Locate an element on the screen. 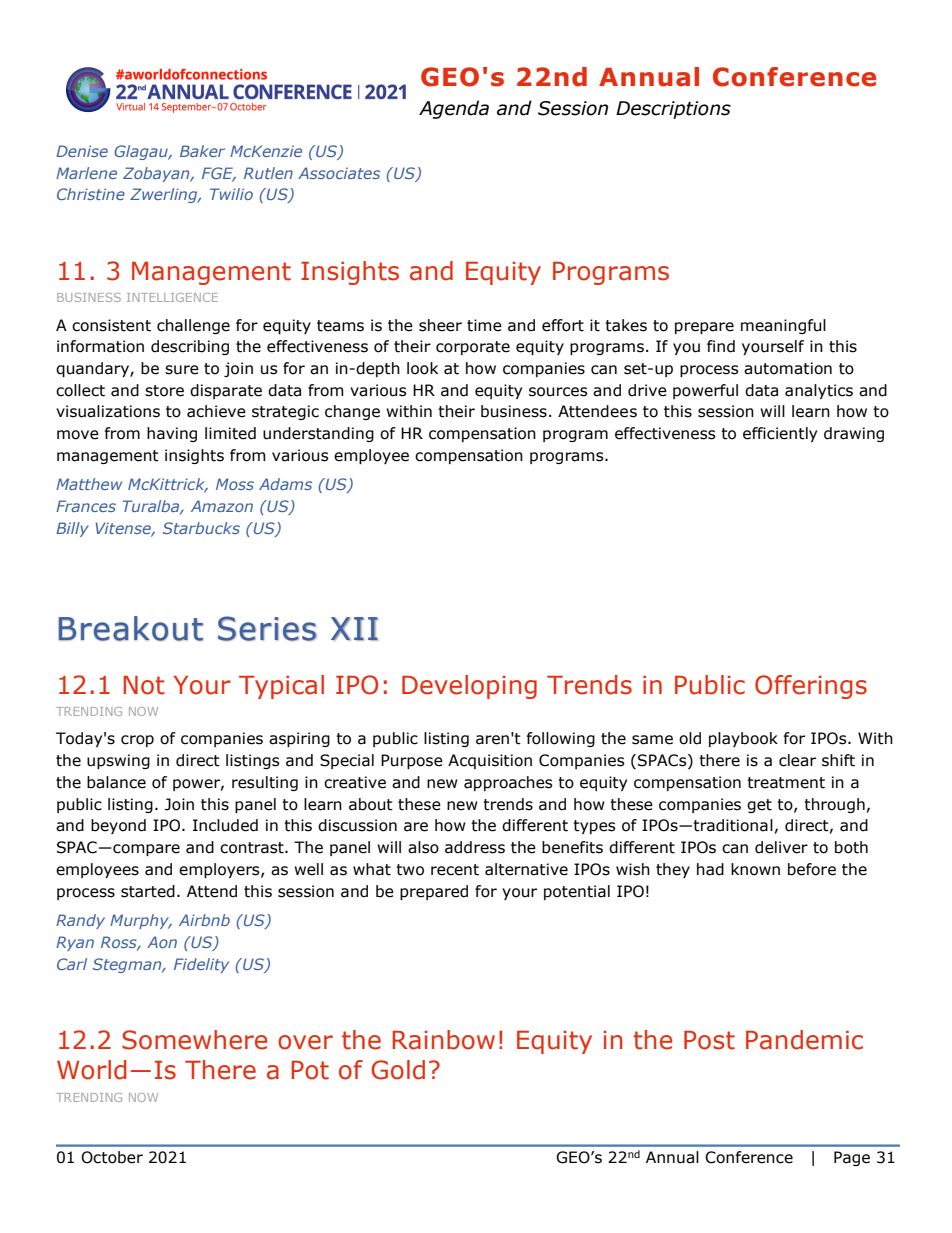 The image size is (952, 1233). Breakout is located at coordinates (130, 628).
